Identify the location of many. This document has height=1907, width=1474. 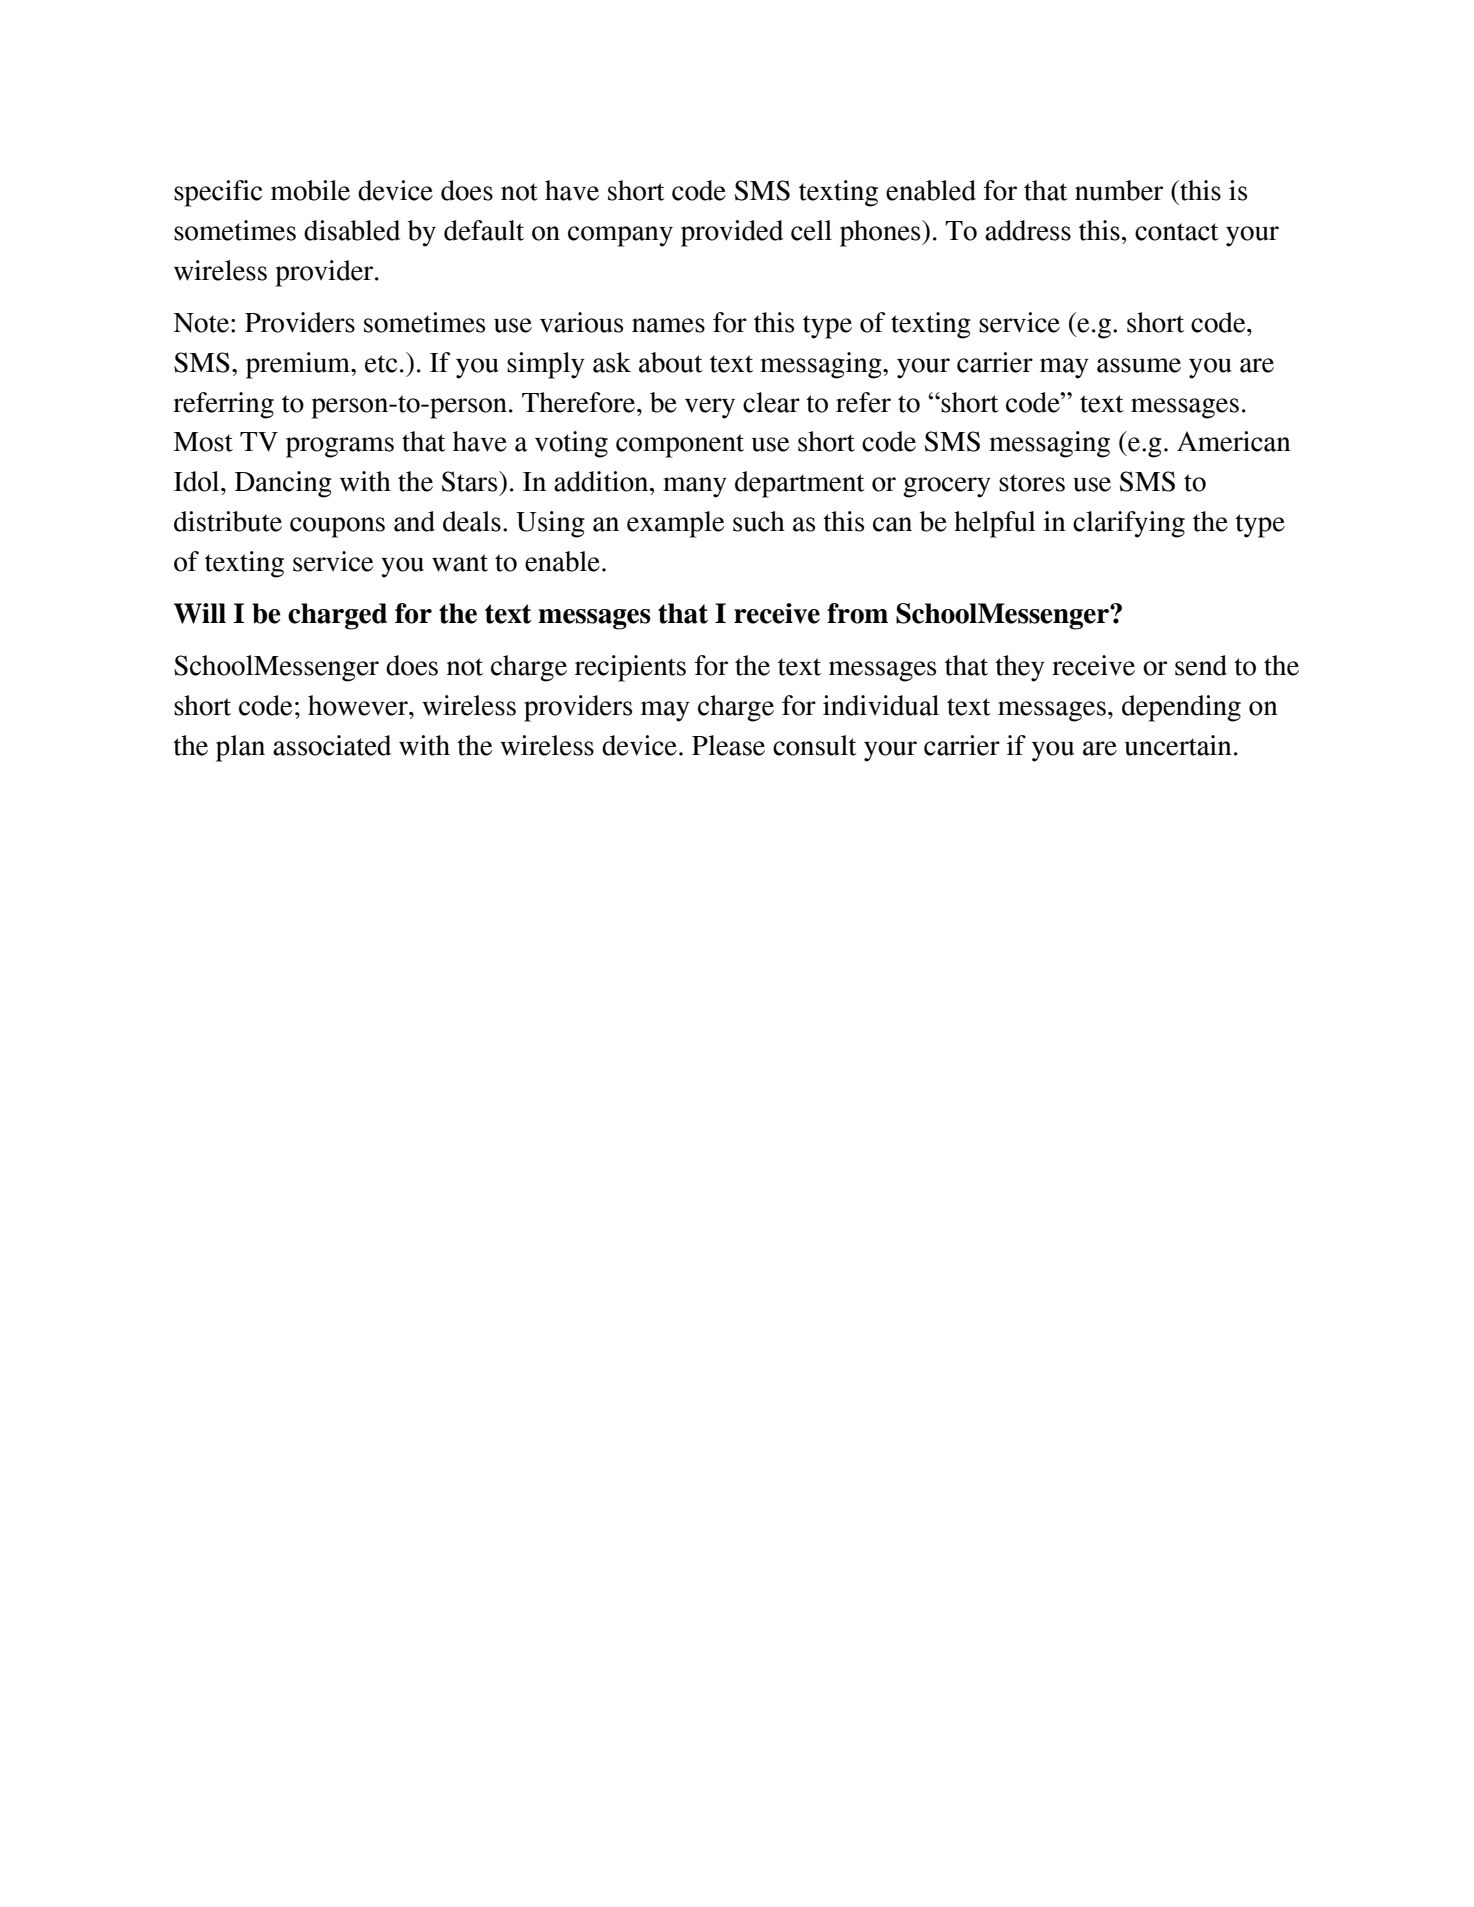
(695, 487).
